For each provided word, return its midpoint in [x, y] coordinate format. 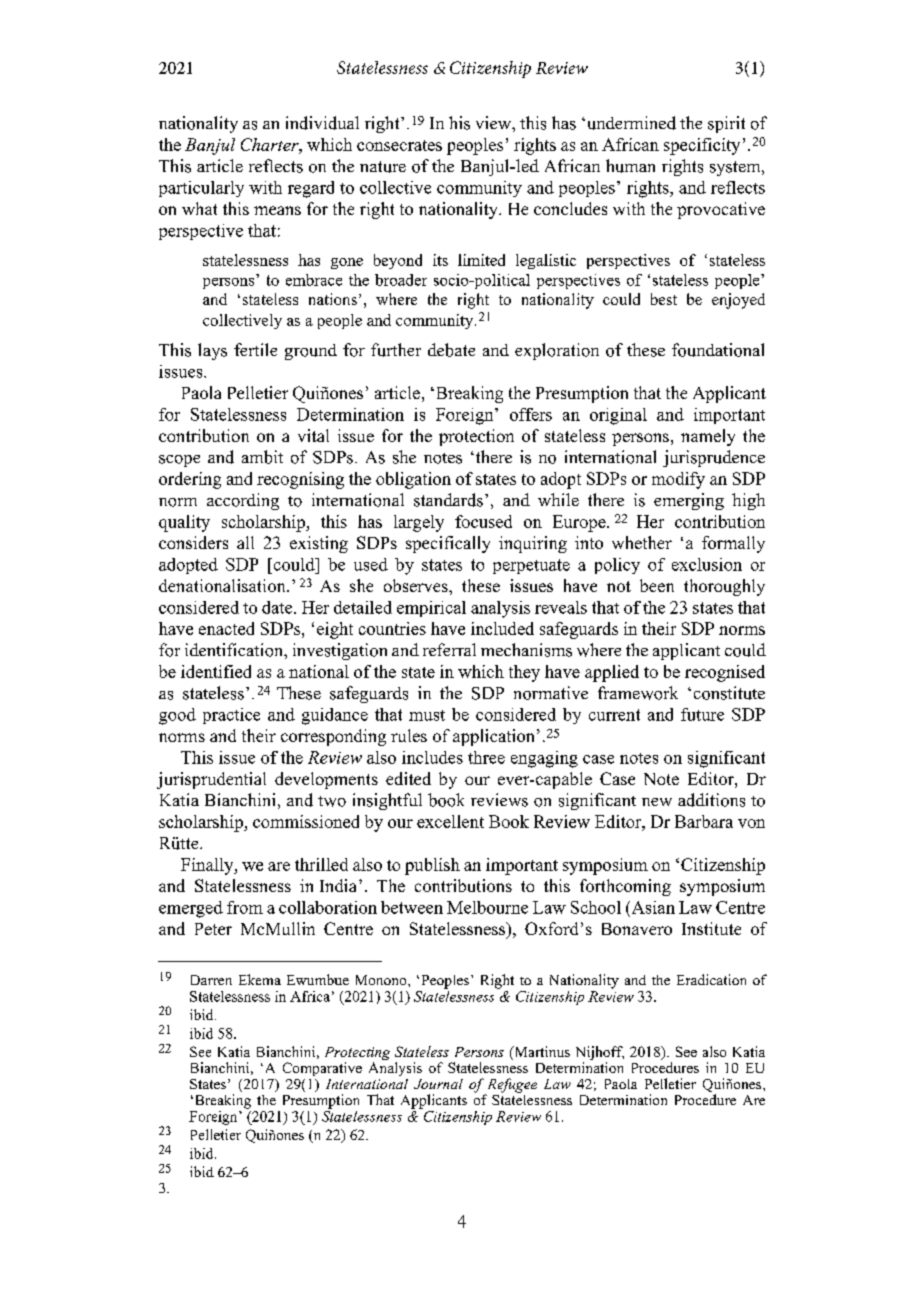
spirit [726, 124]
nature [383, 167]
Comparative [322, 1069]
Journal [438, 1084]
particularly [201, 189]
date [278, 607]
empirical [431, 609]
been [657, 585]
